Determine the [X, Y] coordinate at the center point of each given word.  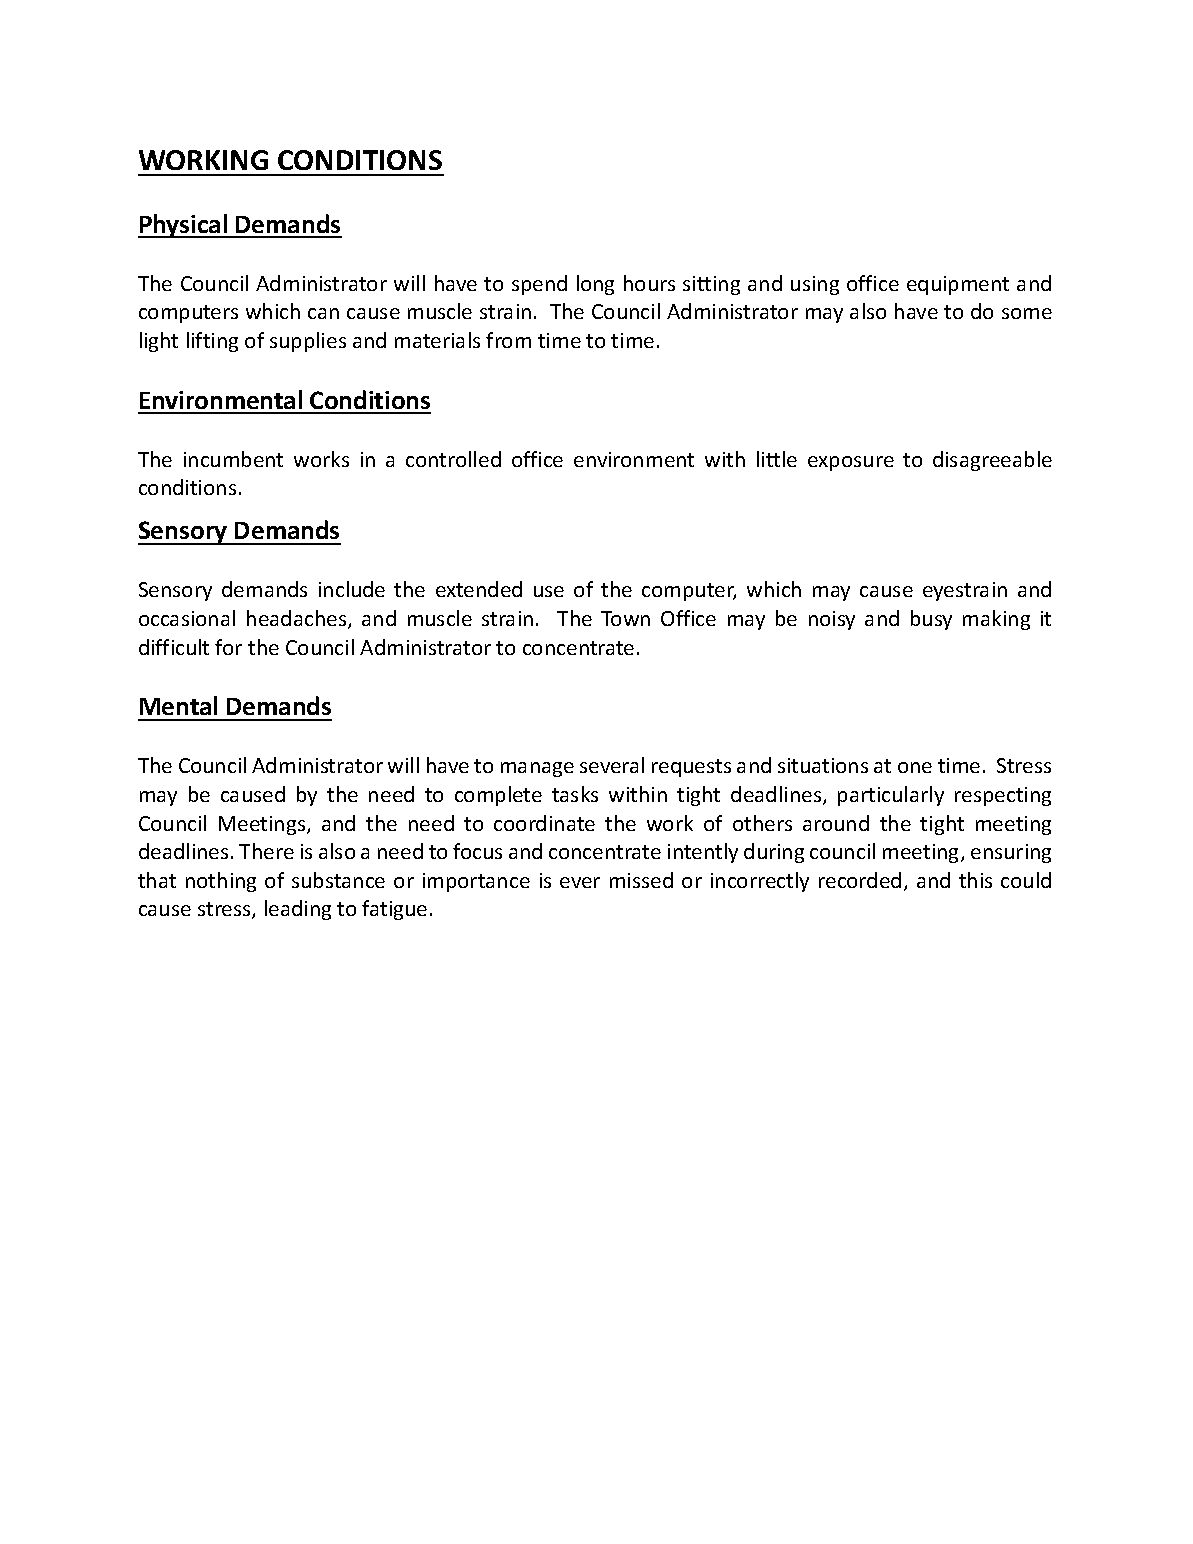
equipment [958, 285]
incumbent [233, 459]
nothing [221, 882]
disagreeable [992, 461]
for [228, 647]
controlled [453, 459]
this [975, 880]
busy [931, 620]
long [595, 285]
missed [641, 880]
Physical [184, 226]
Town [625, 618]
